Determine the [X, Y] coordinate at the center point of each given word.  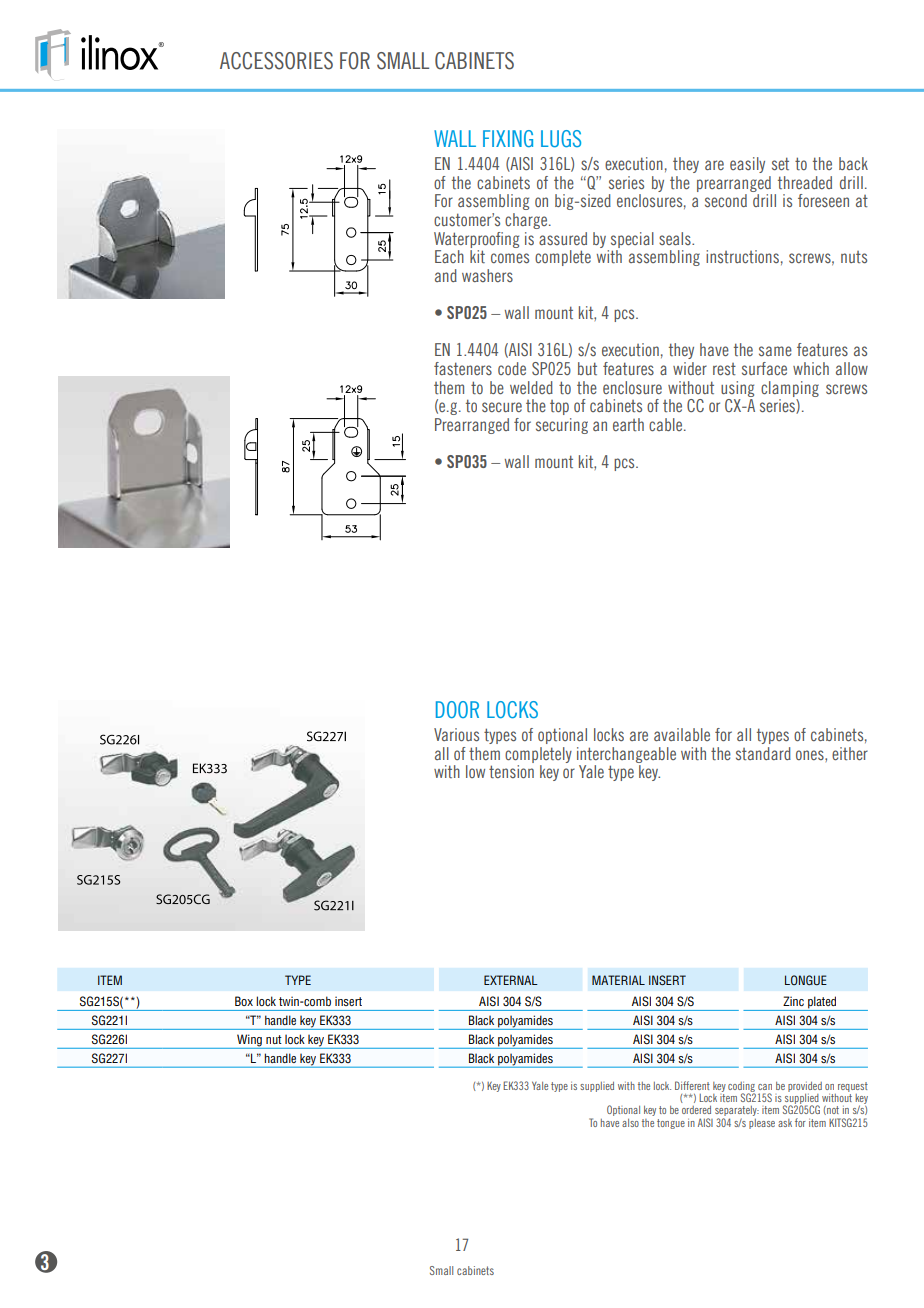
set [780, 163]
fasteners [463, 368]
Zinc [793, 1001]
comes [510, 258]
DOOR [457, 709]
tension [511, 772]
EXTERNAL [511, 980]
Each [449, 256]
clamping [790, 389]
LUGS [561, 138]
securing [562, 426]
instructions [742, 256]
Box [244, 1001]
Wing [249, 1041]
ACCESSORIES [276, 61]
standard [763, 753]
